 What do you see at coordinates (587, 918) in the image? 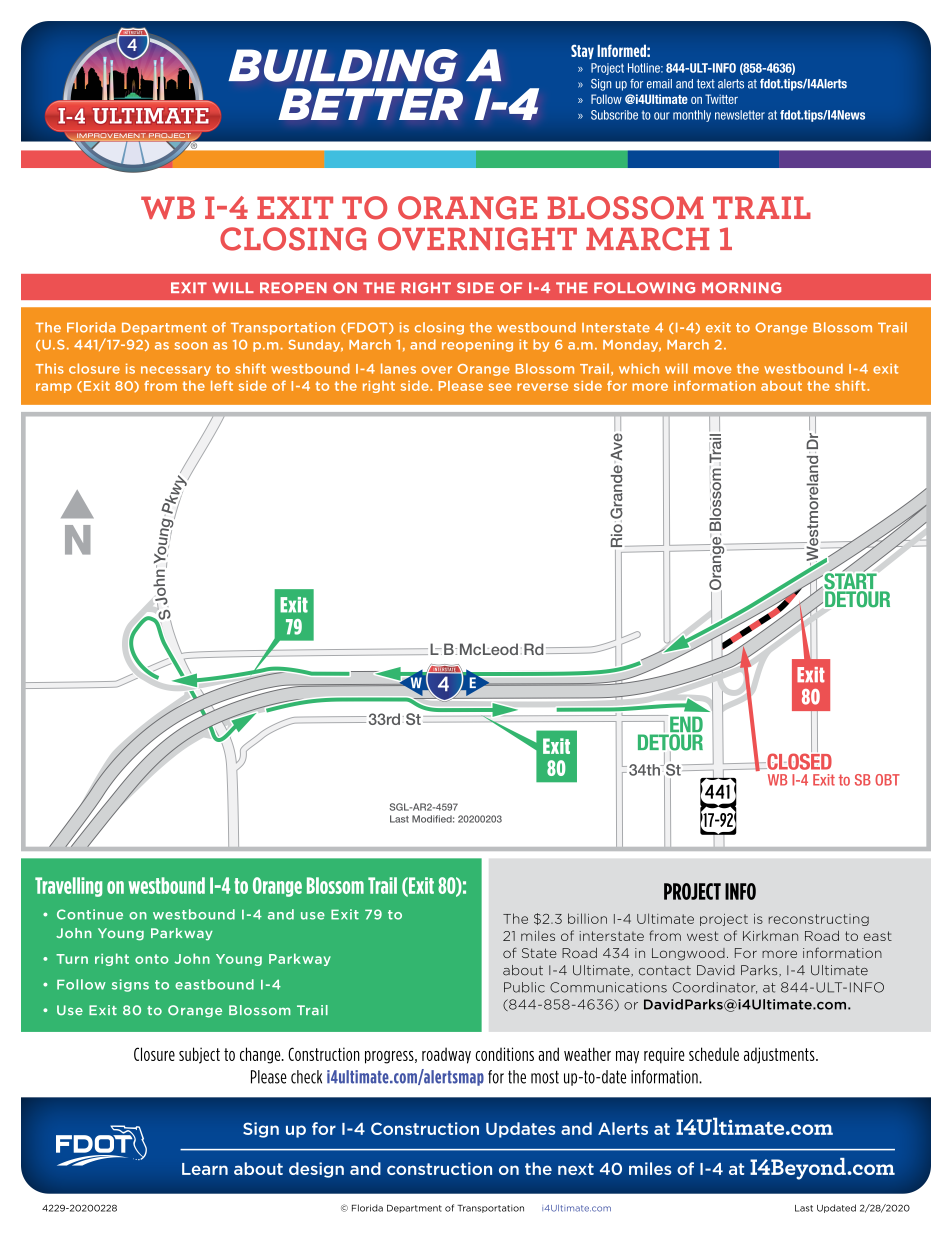
I see `billion` at bounding box center [587, 918].
